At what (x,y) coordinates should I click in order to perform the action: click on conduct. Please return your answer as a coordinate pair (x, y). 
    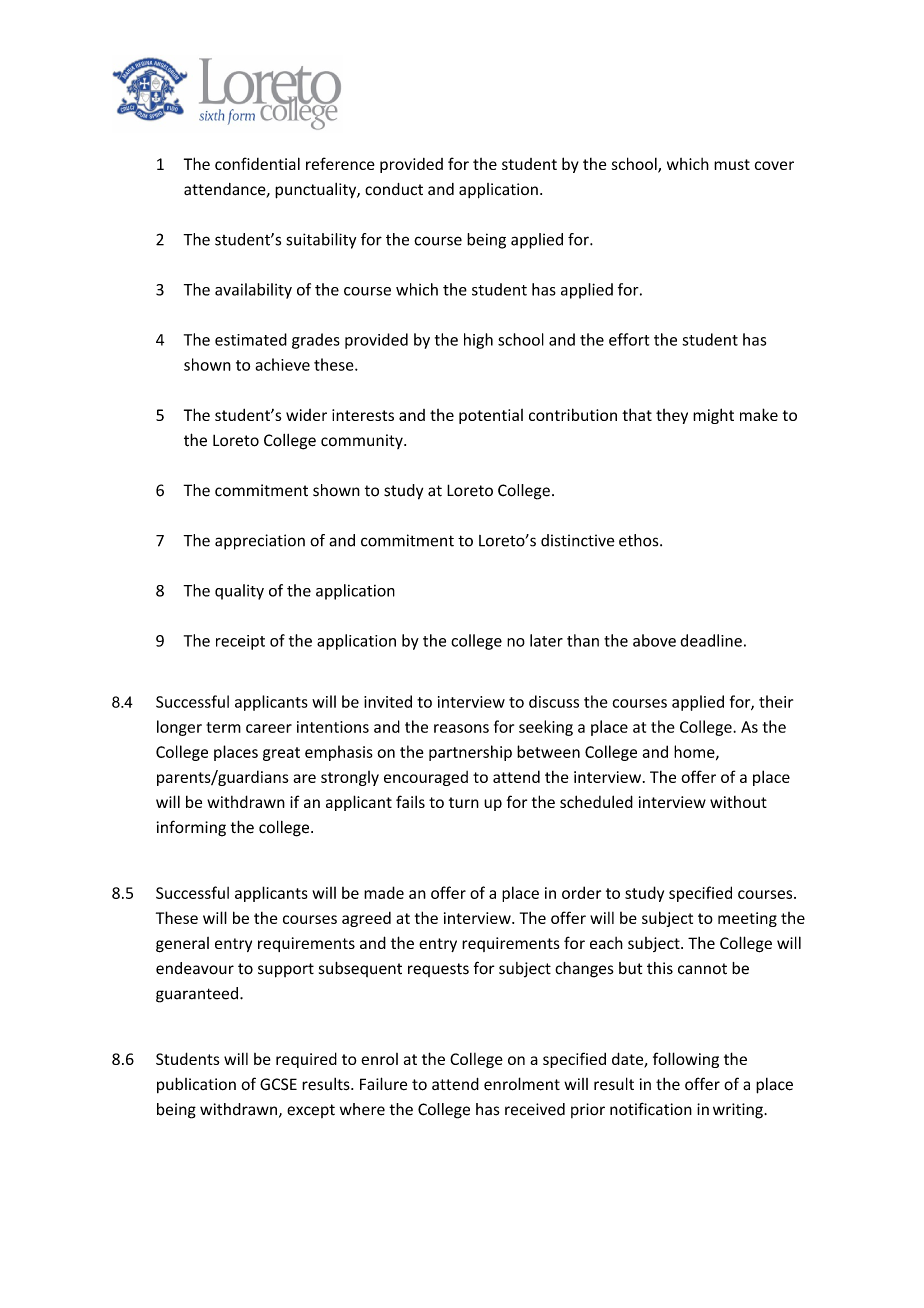
    Looking at the image, I should click on (394, 189).
